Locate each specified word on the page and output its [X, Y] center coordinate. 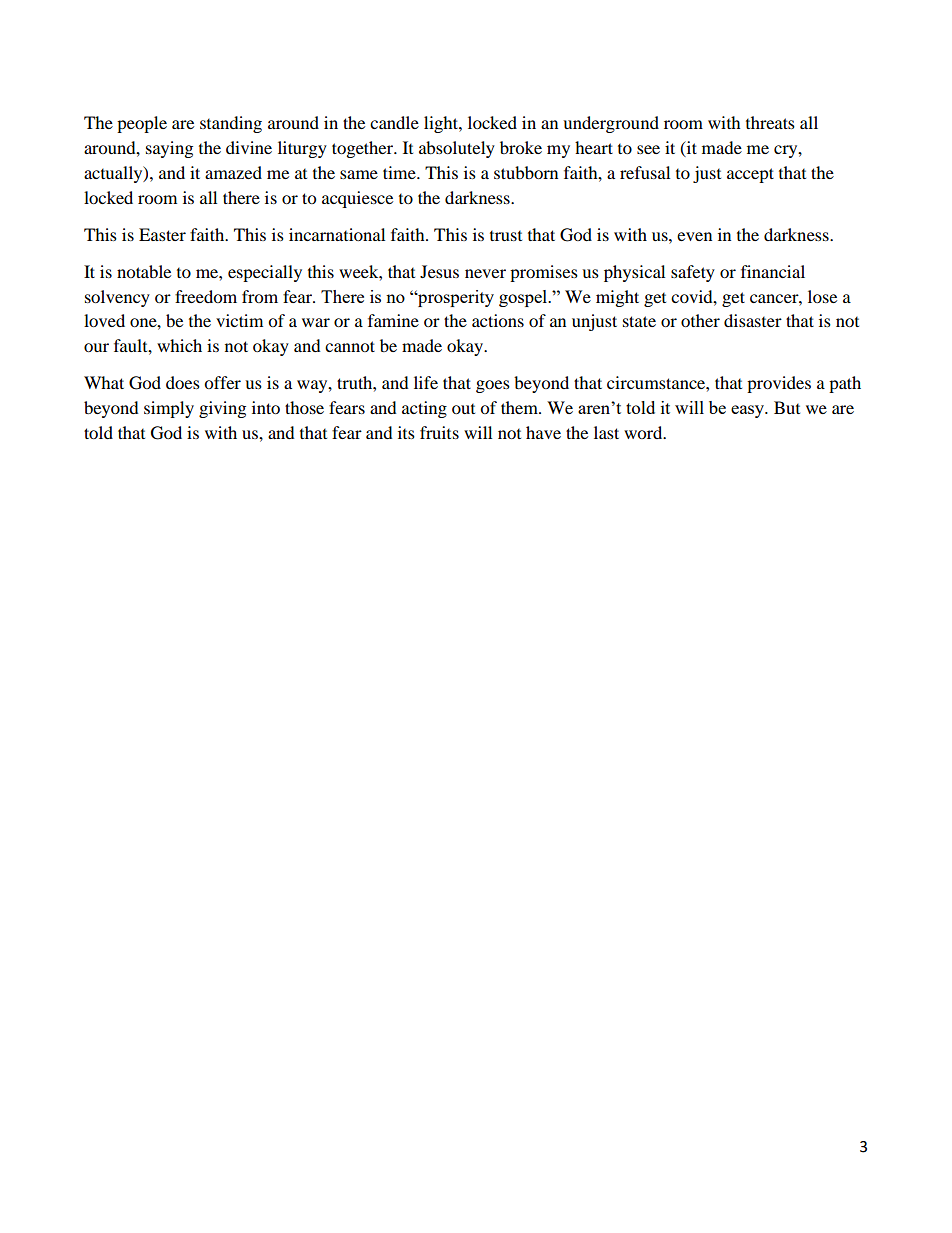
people [142, 124]
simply [169, 409]
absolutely [457, 149]
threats [770, 122]
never [485, 273]
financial [773, 271]
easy [749, 411]
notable [144, 271]
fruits [439, 432]
